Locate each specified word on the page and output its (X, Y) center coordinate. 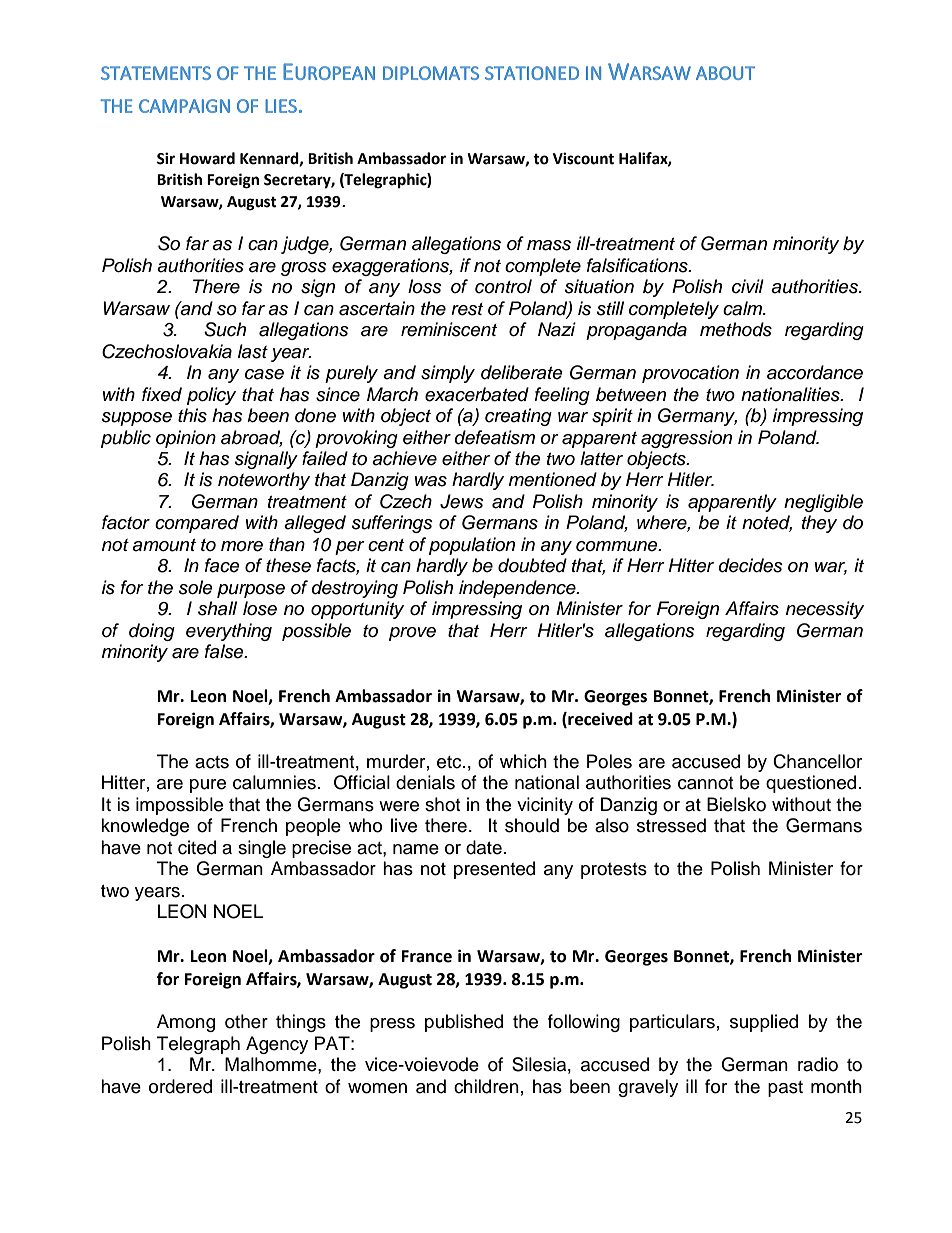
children (486, 1086)
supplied (764, 1023)
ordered (180, 1086)
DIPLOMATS (431, 73)
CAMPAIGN (184, 106)
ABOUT (725, 73)
